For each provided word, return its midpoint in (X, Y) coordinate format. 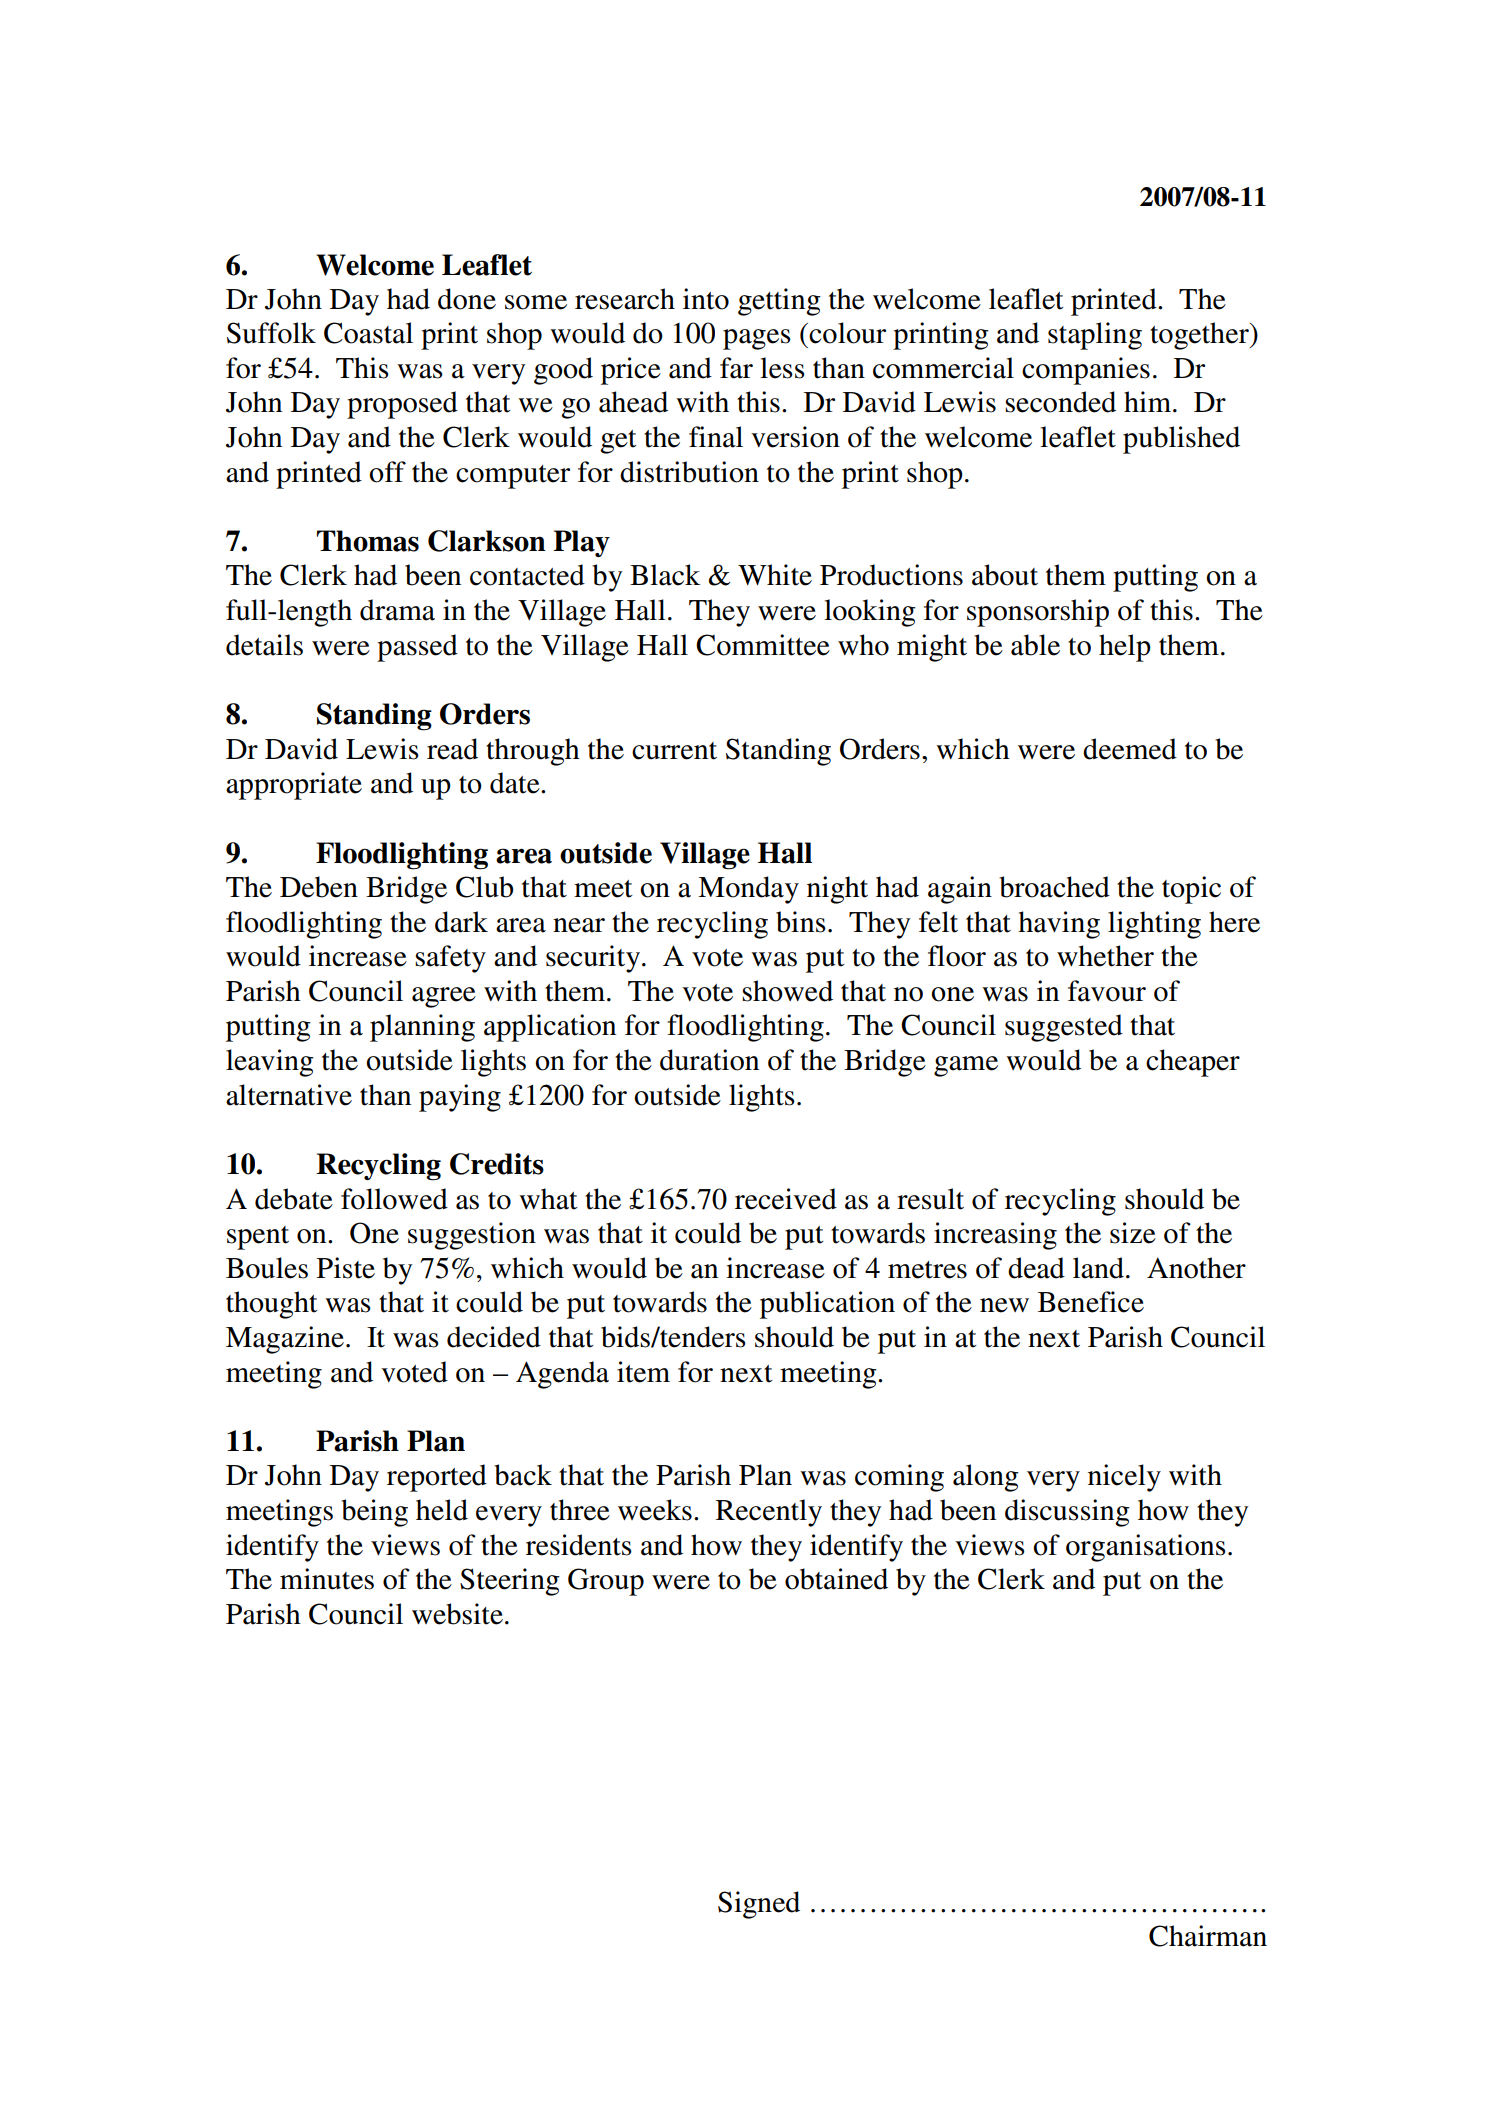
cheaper (1193, 1063)
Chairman (1208, 1936)
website (457, 1614)
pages (757, 339)
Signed (759, 1905)
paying (460, 1098)
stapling (1095, 336)
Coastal (368, 333)
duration (709, 1060)
